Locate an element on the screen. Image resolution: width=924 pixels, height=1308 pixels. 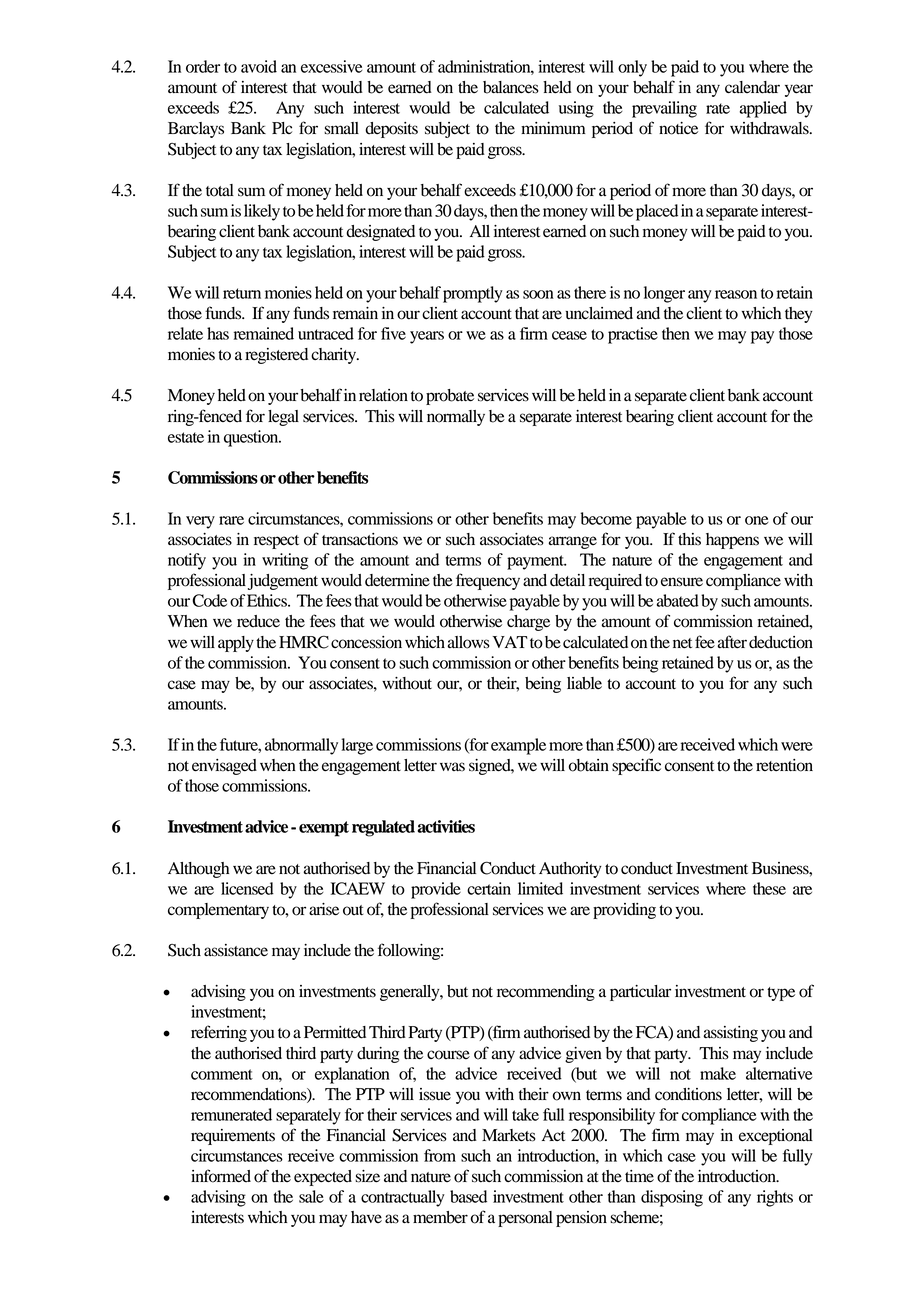
type is located at coordinates (781, 994).
